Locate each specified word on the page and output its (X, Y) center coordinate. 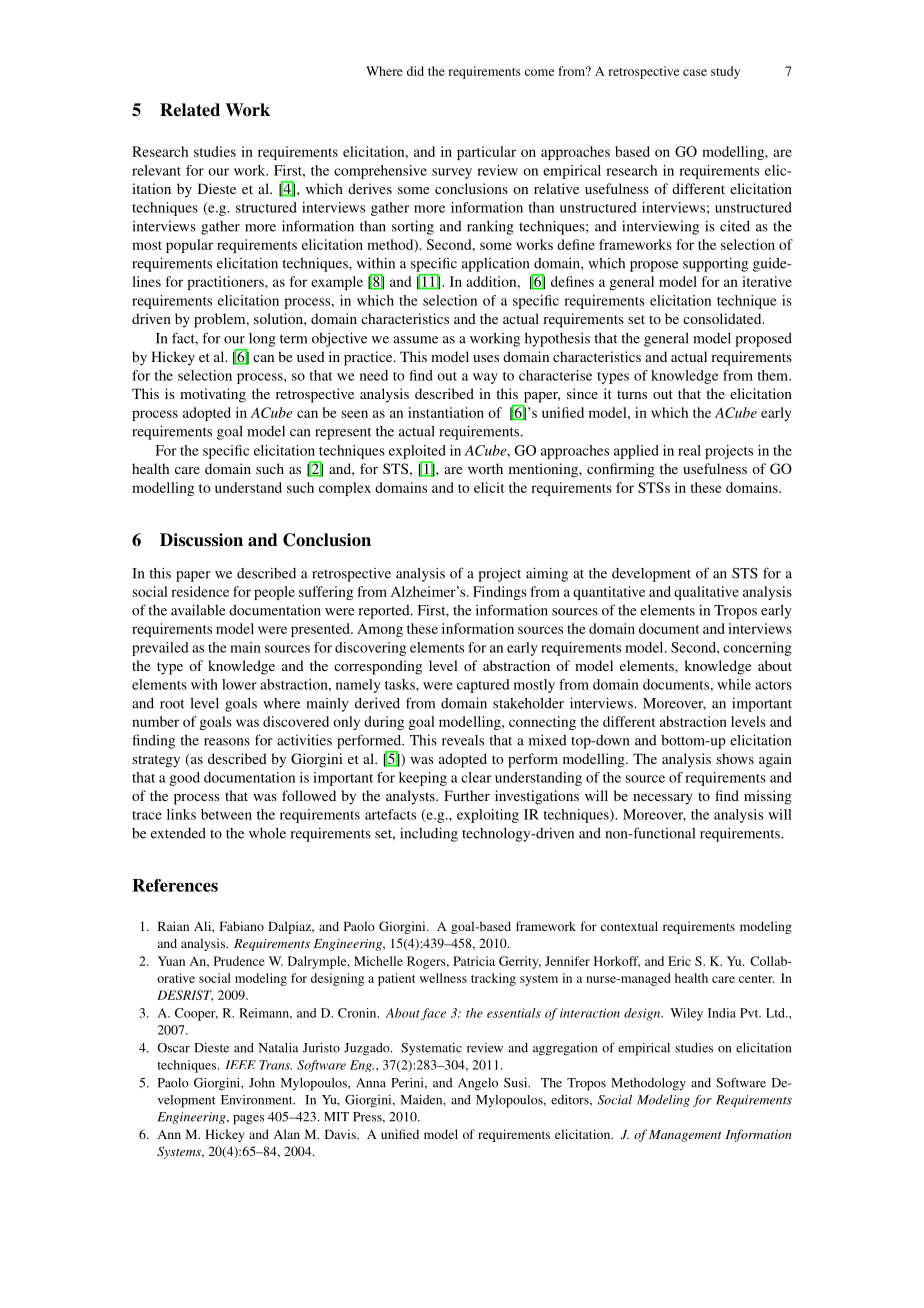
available (198, 610)
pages (248, 1120)
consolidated (723, 318)
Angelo (478, 1084)
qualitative (706, 593)
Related (190, 110)
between (226, 814)
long (262, 340)
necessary (663, 799)
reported (385, 612)
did (415, 71)
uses (486, 358)
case (695, 72)
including (429, 834)
